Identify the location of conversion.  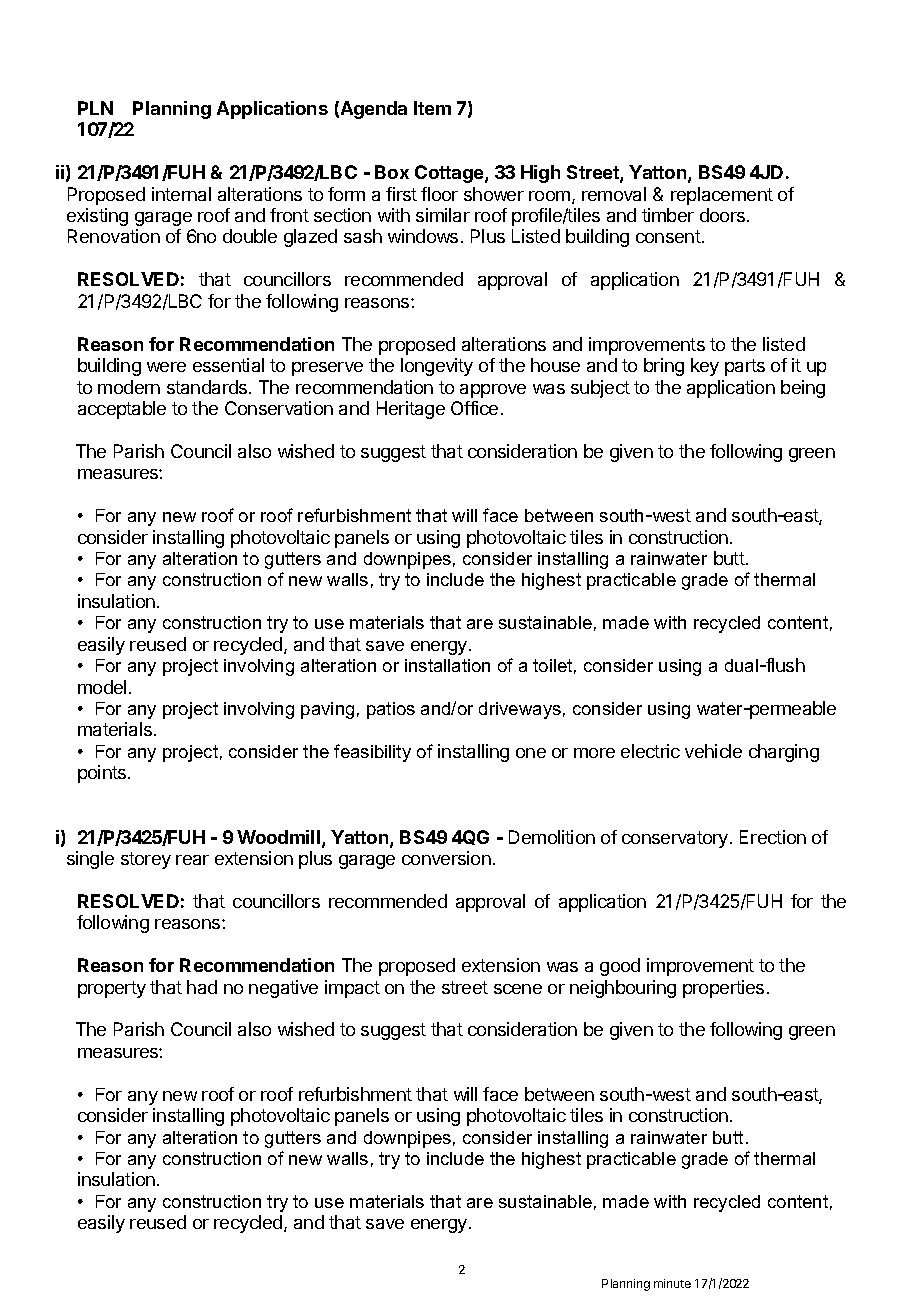
(446, 858).
